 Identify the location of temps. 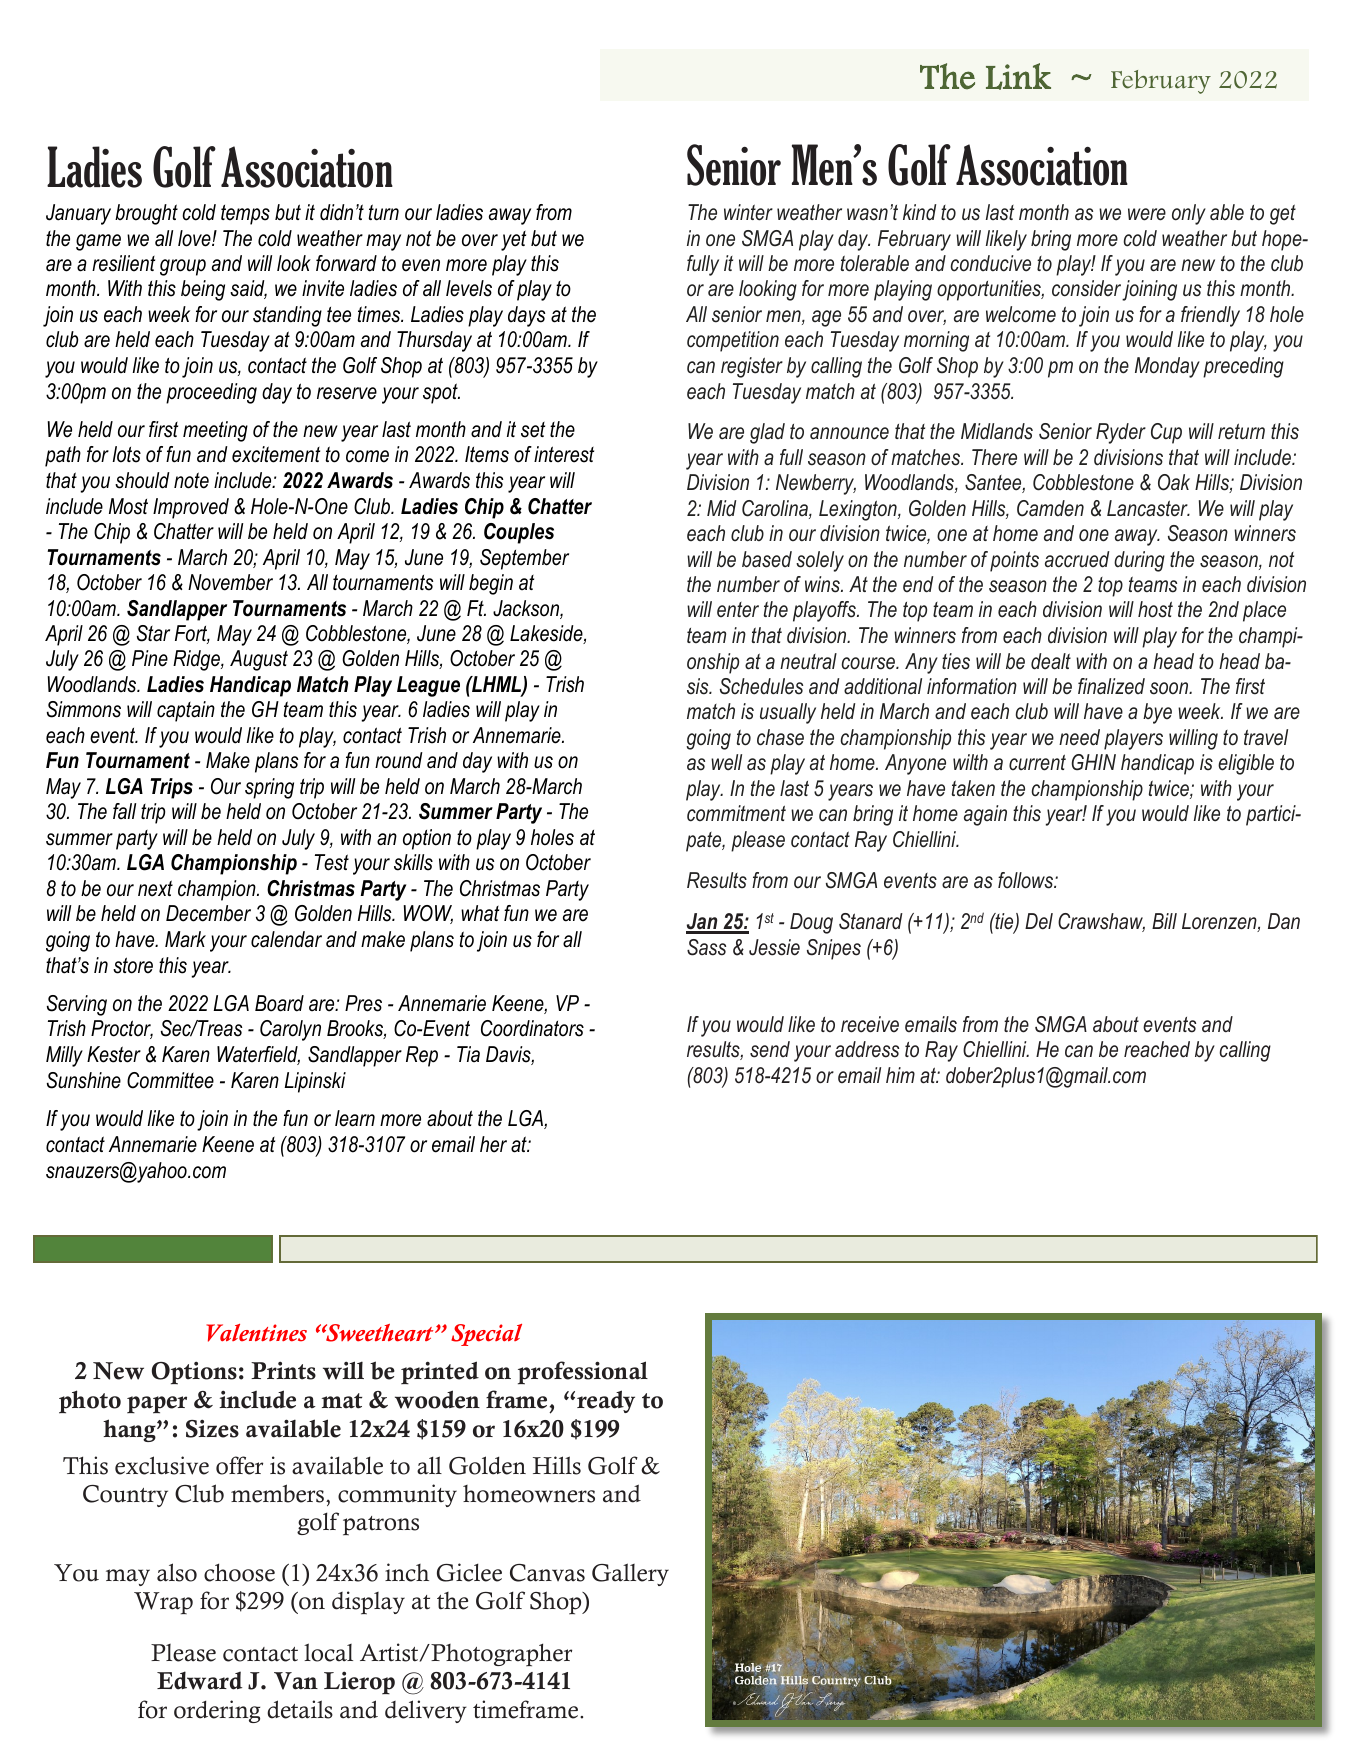
(245, 215).
